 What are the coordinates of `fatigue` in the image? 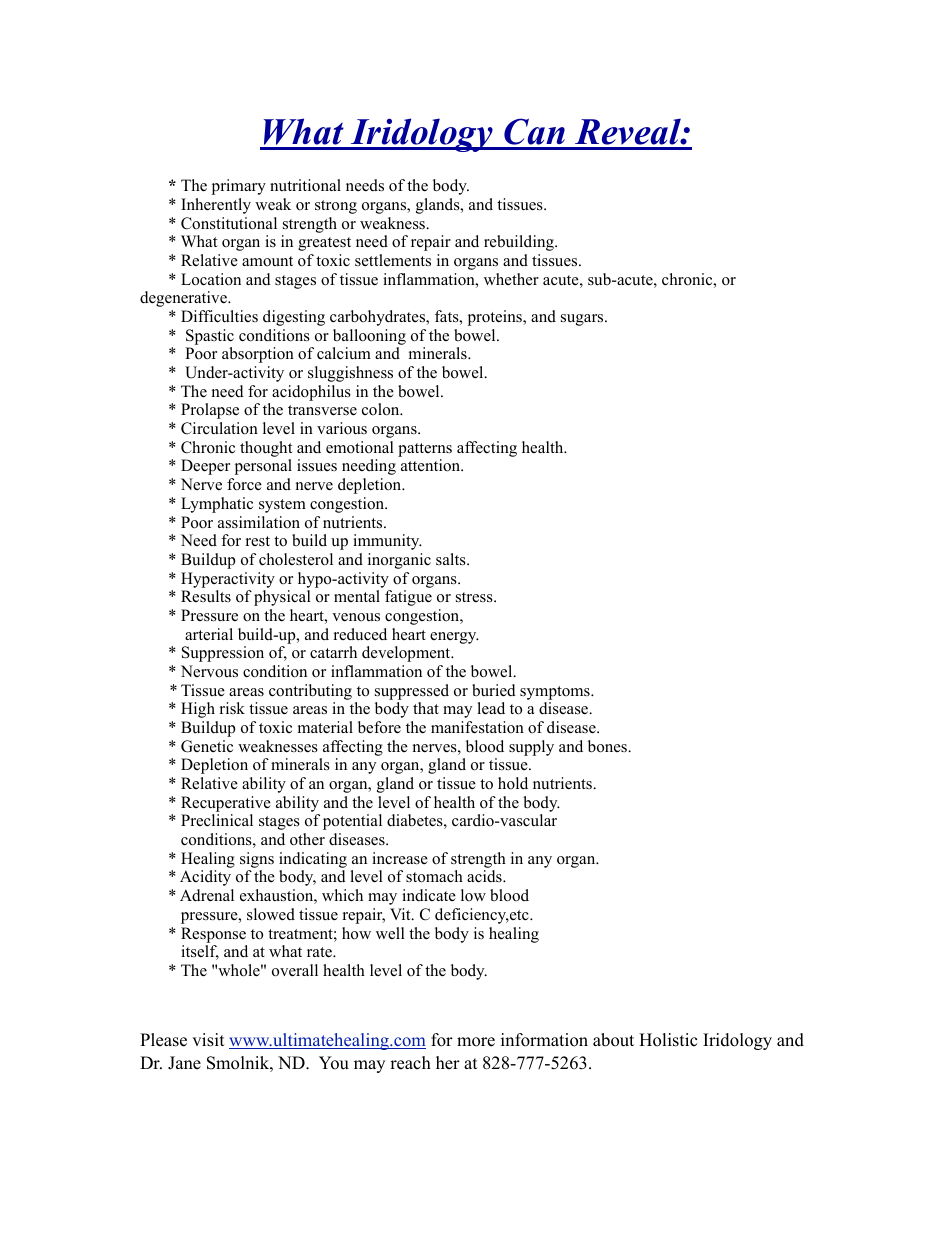 It's located at (408, 598).
